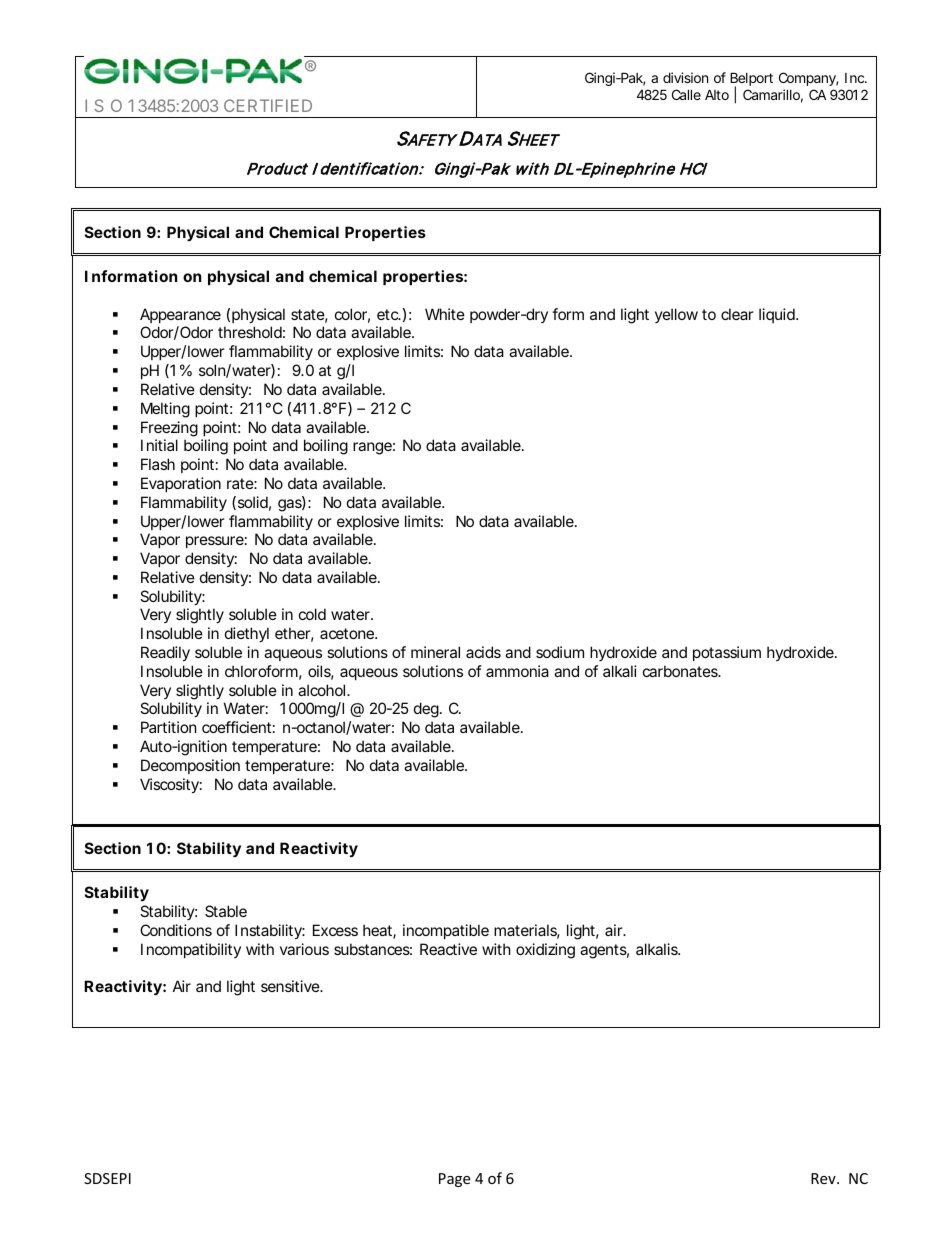 The image size is (952, 1233). Describe the element at coordinates (226, 911) in the page. I see `Stable` at that location.
